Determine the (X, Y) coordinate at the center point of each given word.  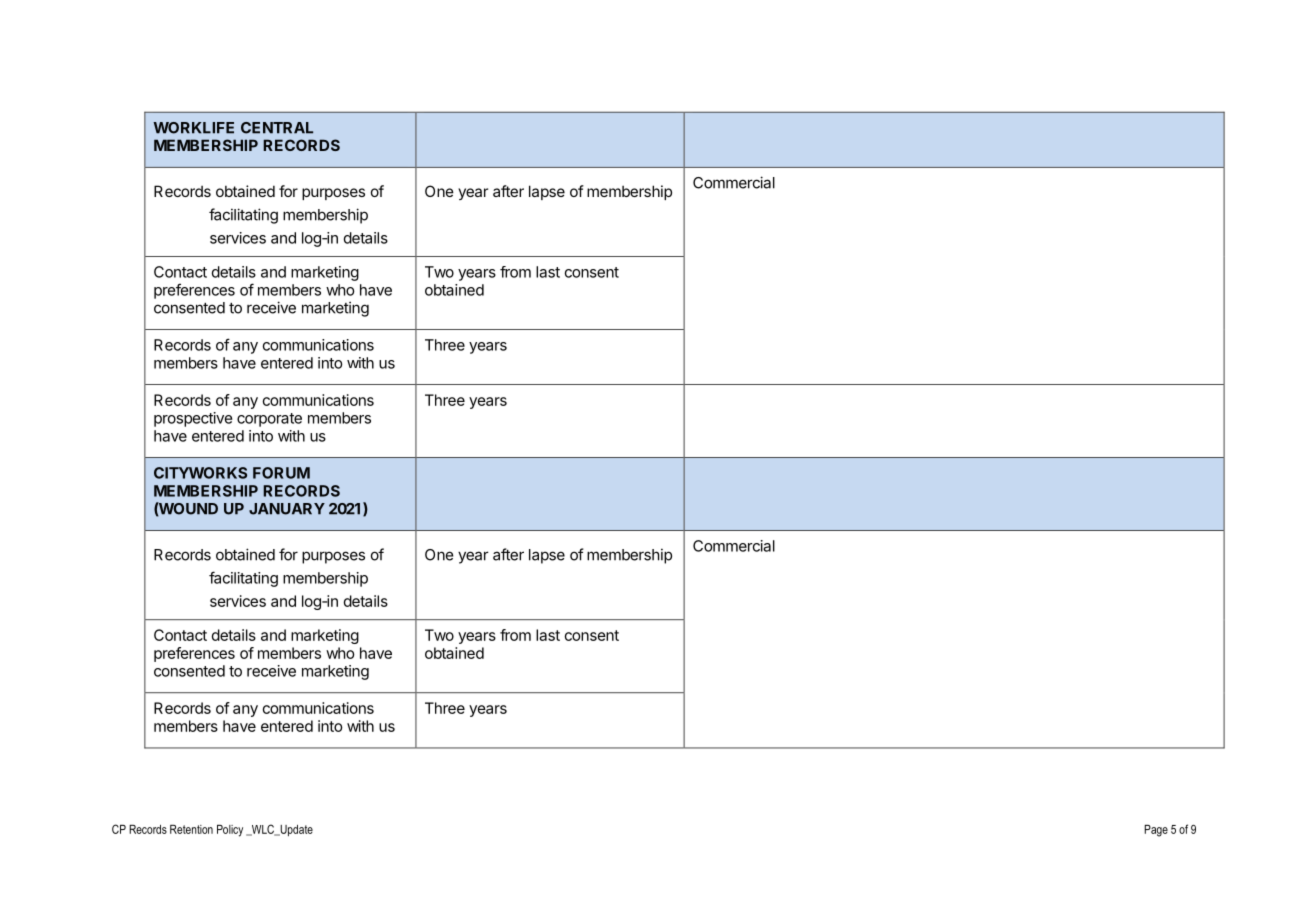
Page (1156, 831)
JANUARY (287, 509)
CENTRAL (277, 128)
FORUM (281, 473)
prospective (193, 419)
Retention (191, 829)
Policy (230, 831)
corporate (269, 420)
